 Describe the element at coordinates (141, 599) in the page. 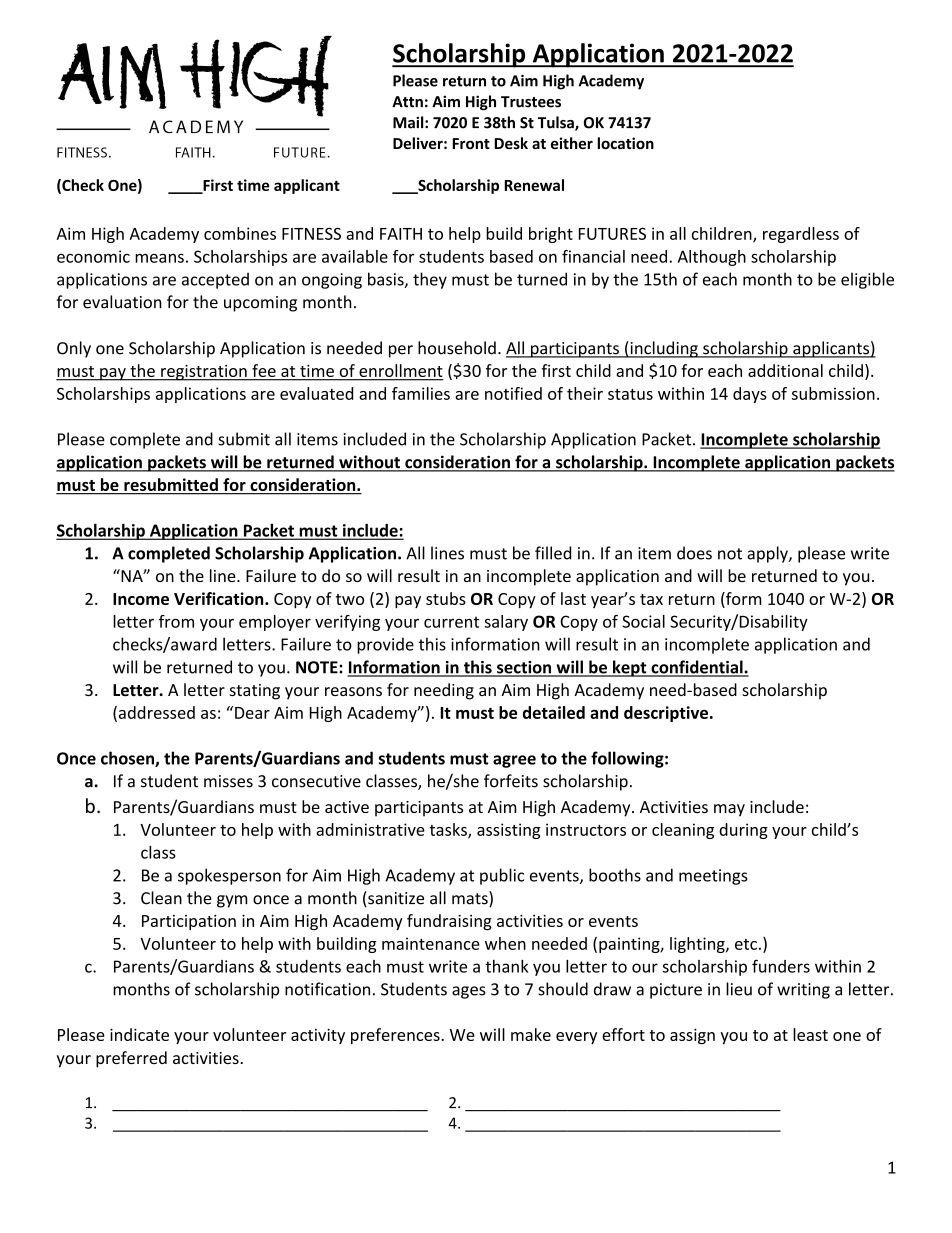

I see `Income` at that location.
